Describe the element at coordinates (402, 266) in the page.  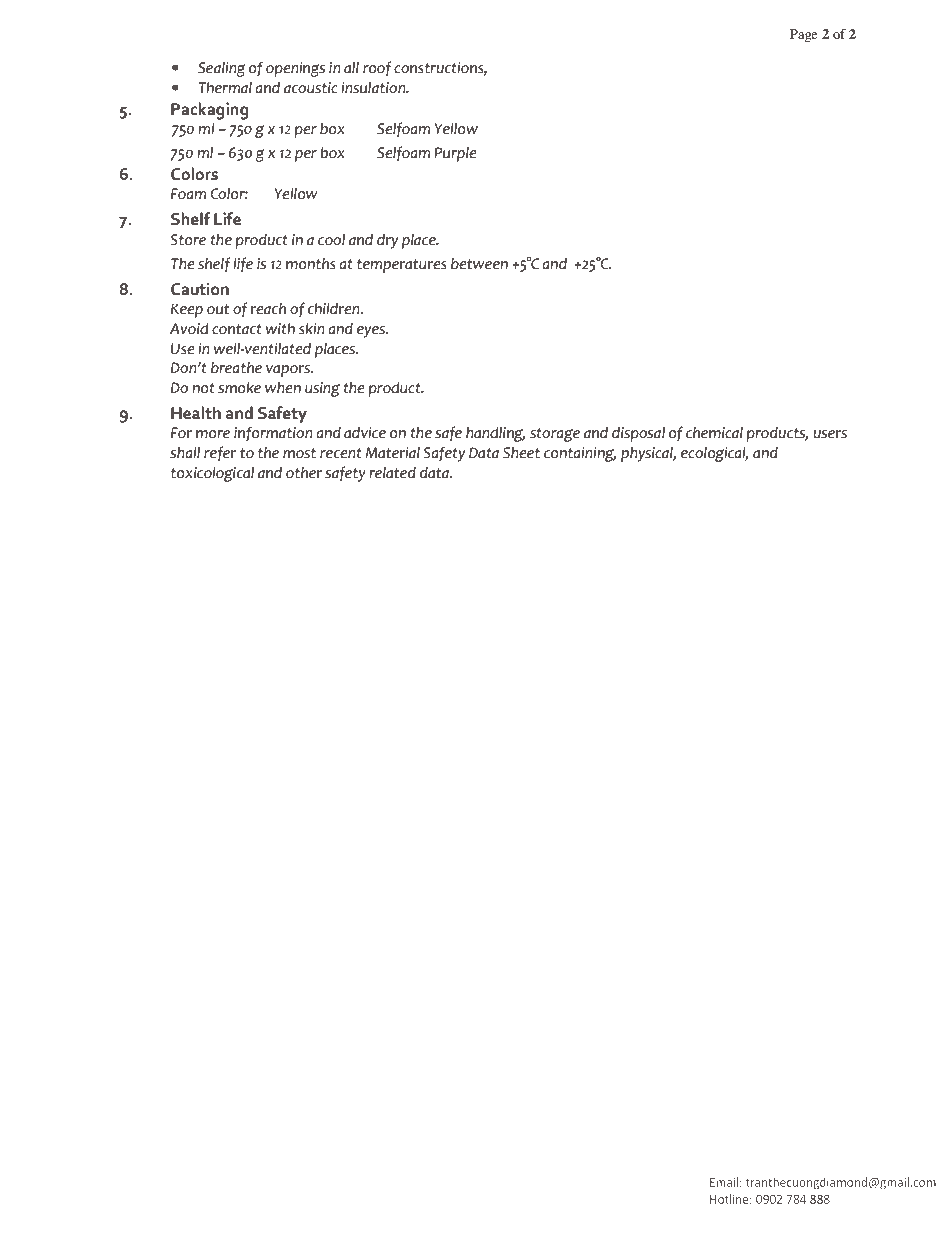
I see `temperatures` at that location.
